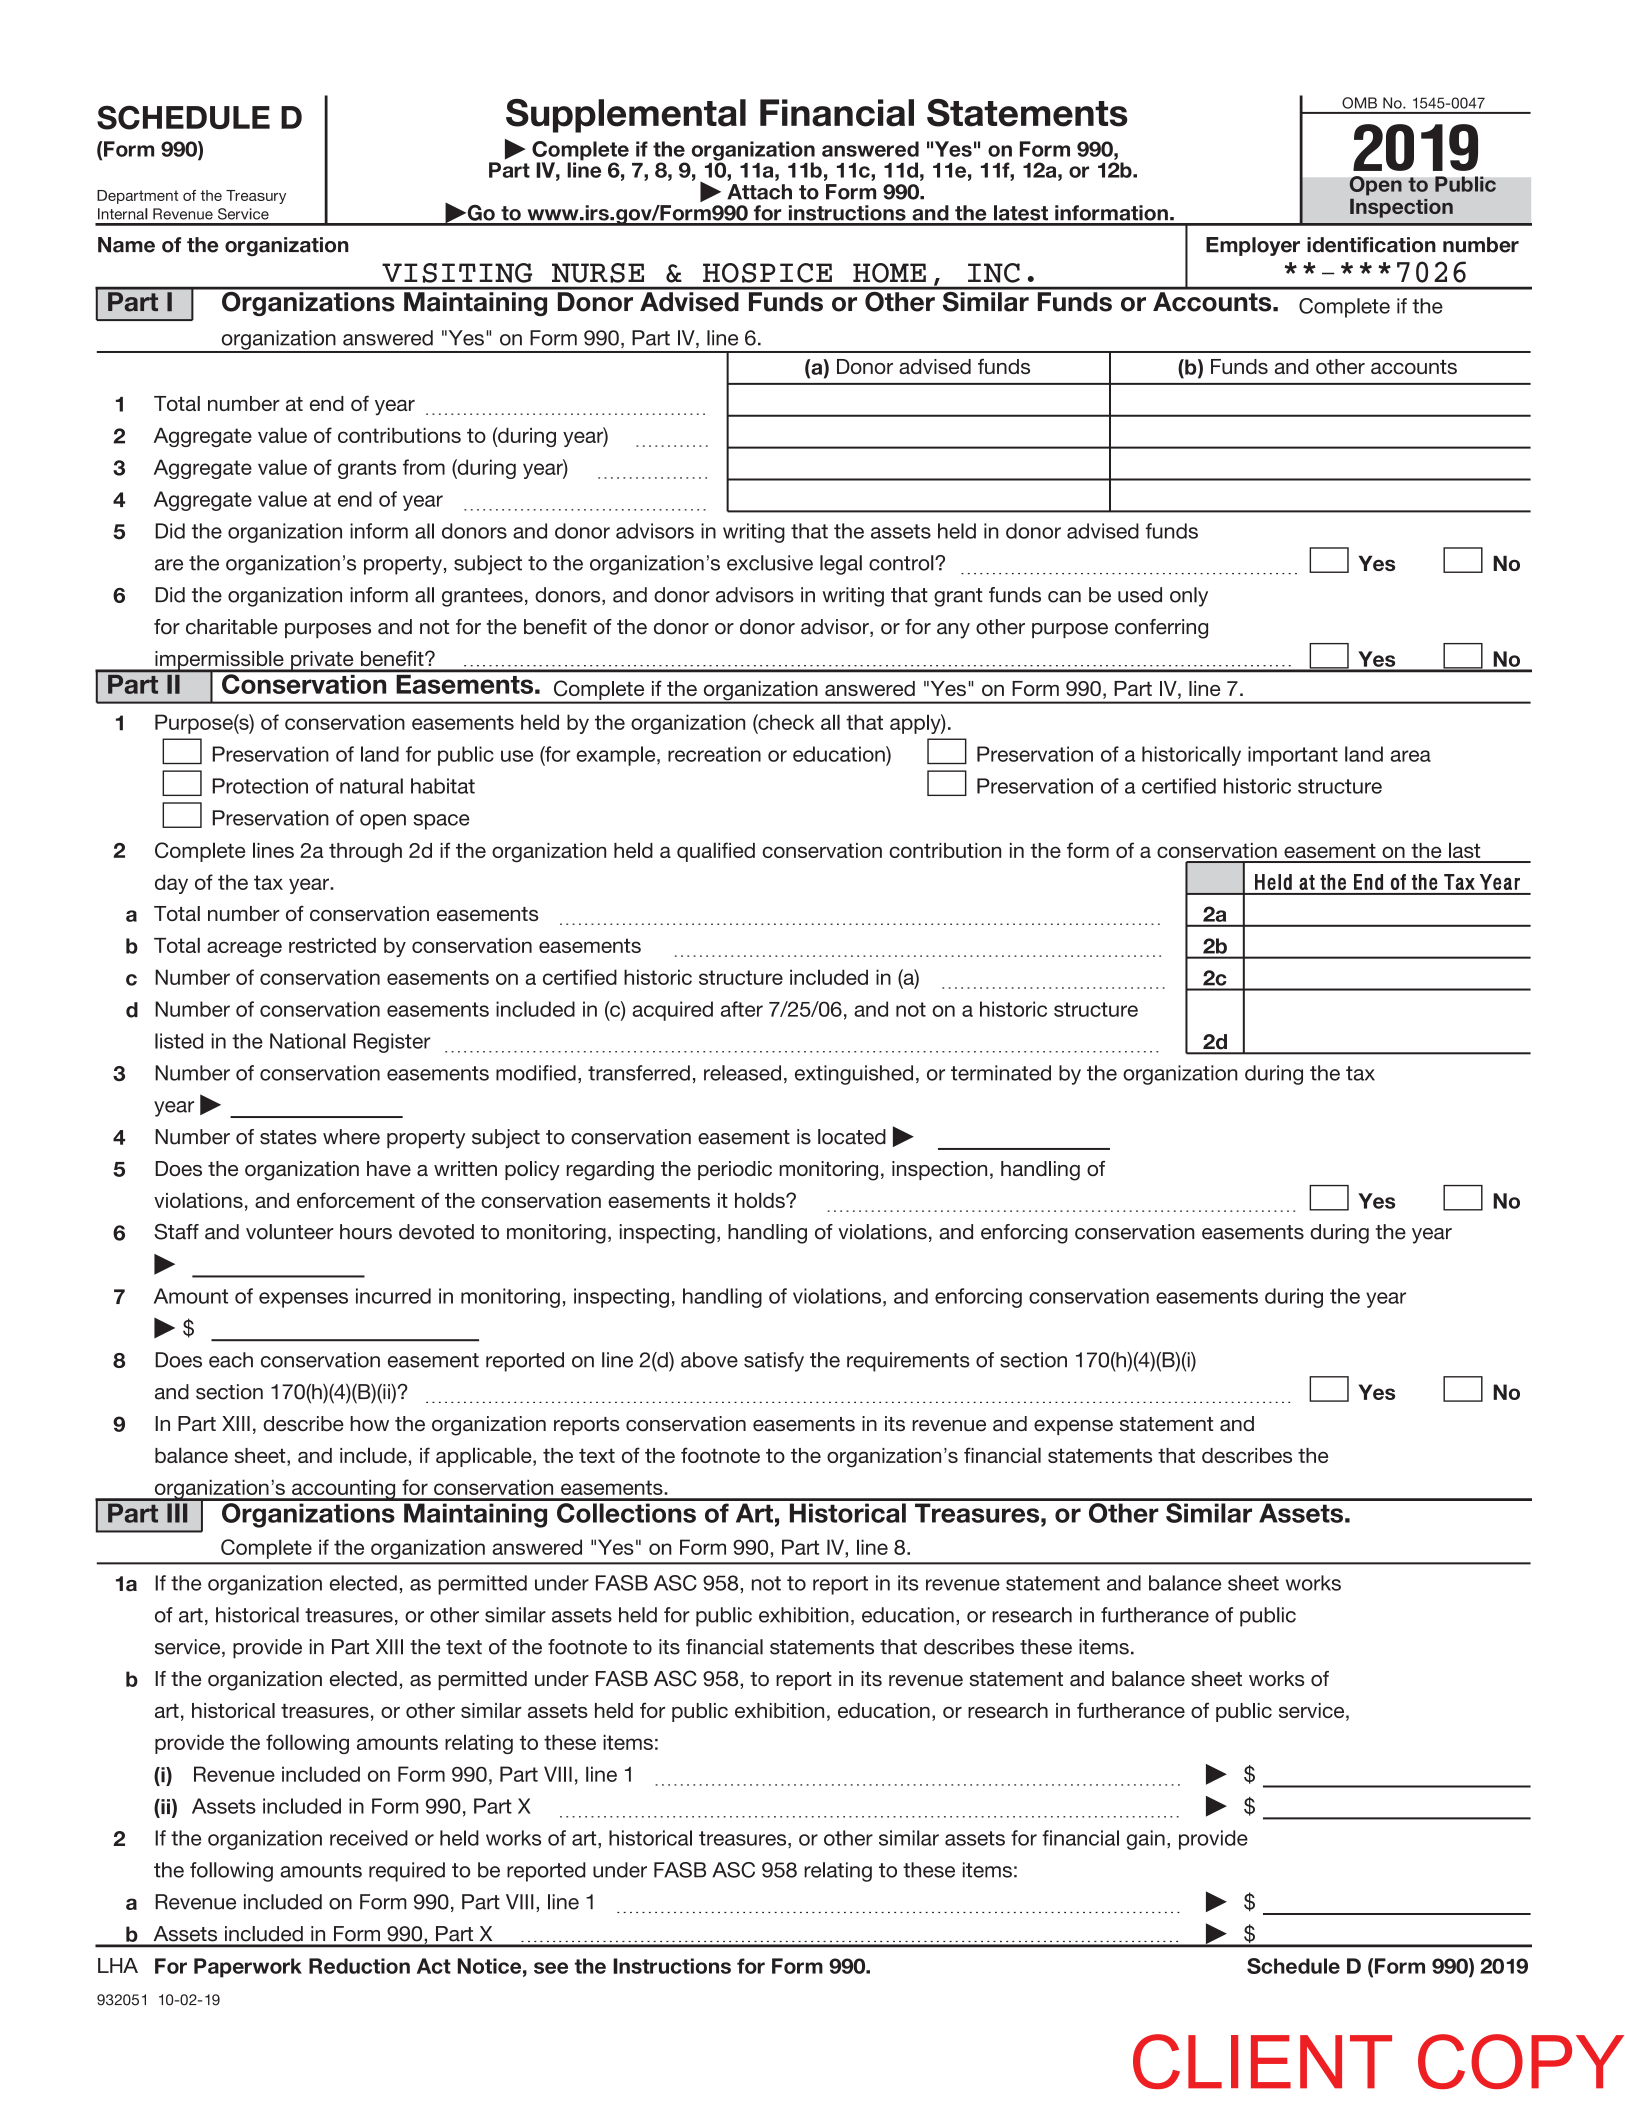  What do you see at coordinates (1359, 103) in the screenshot?
I see `OMB` at bounding box center [1359, 103].
